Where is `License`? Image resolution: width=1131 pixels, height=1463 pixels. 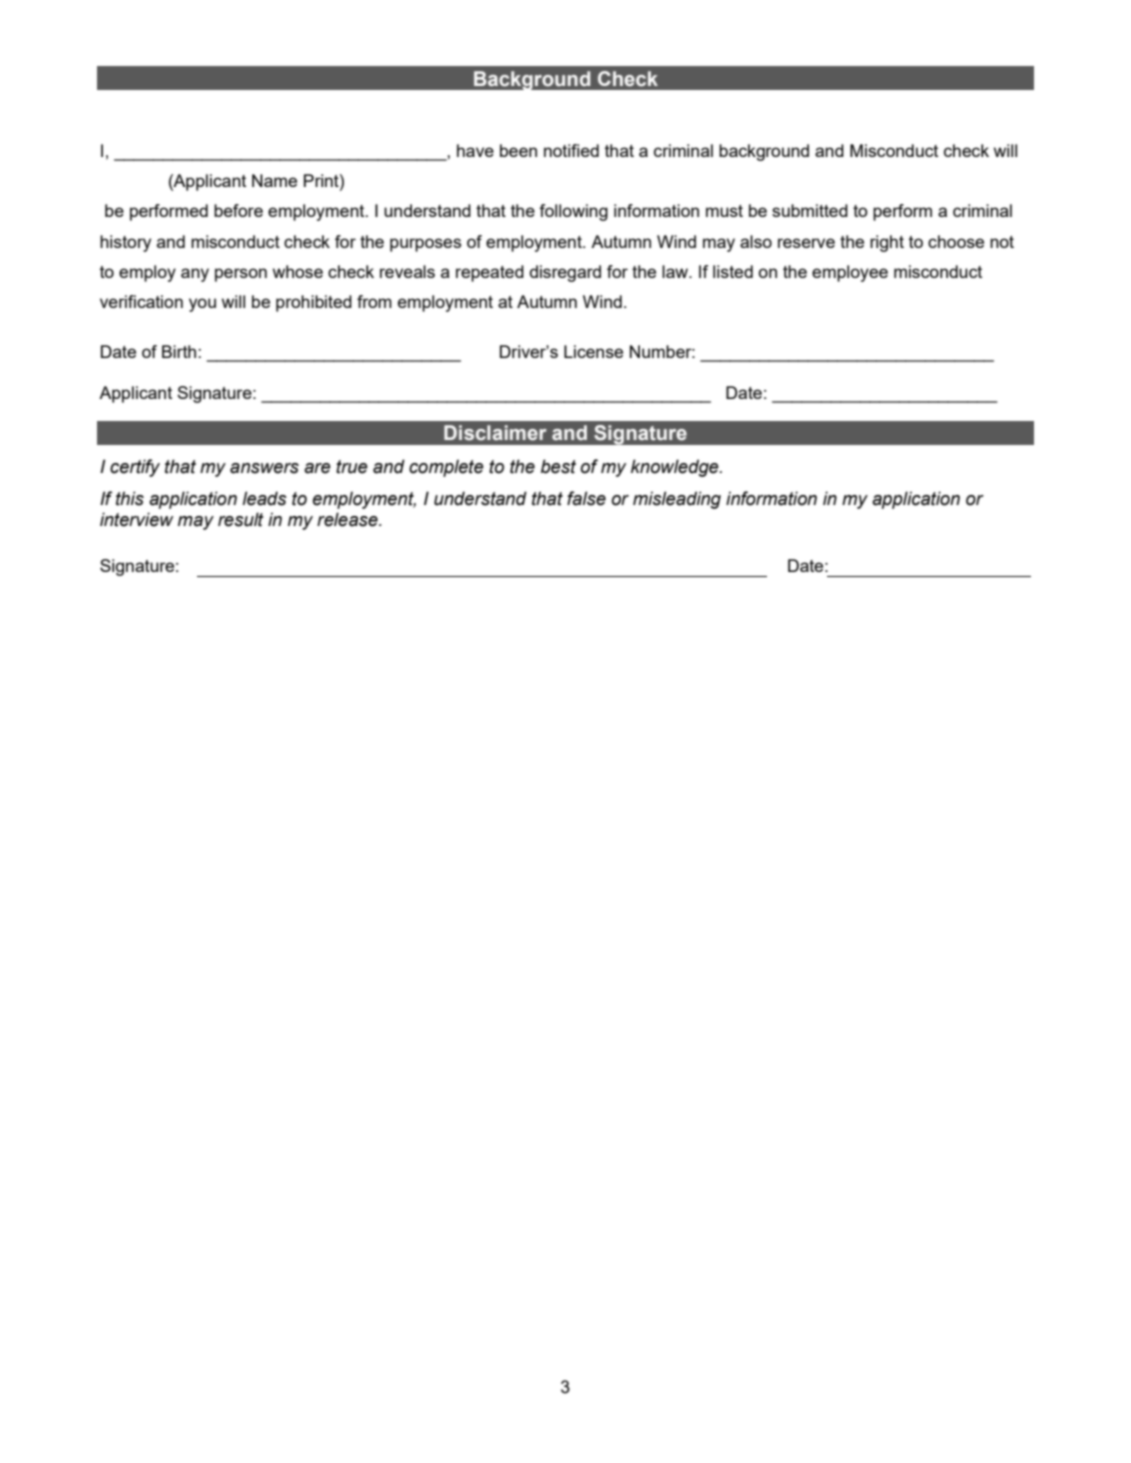 License is located at coordinates (593, 351).
